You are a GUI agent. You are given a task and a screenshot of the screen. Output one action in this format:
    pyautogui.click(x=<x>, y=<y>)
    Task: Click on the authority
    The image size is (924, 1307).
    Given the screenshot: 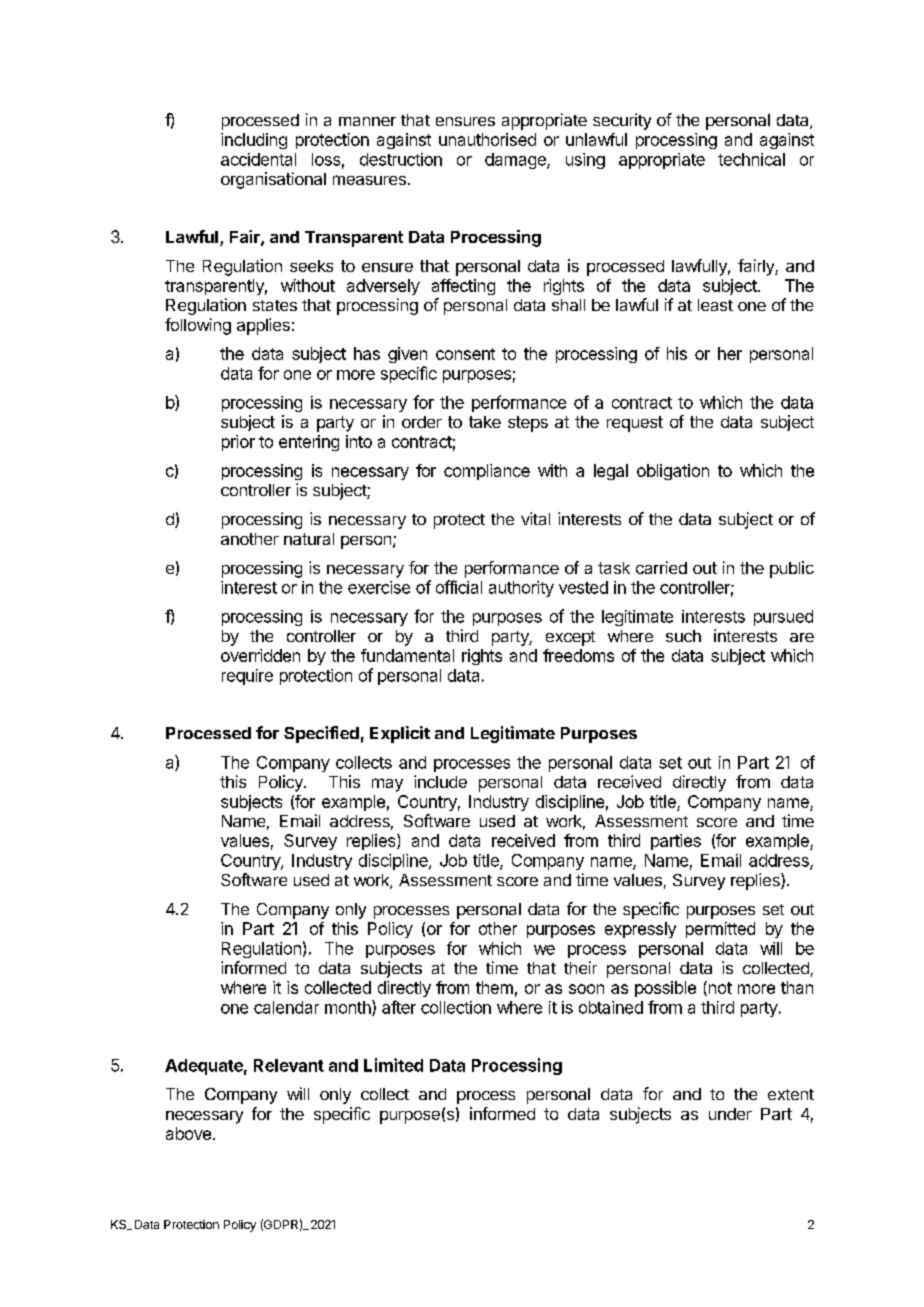 What is the action you would take?
    pyautogui.click(x=521, y=589)
